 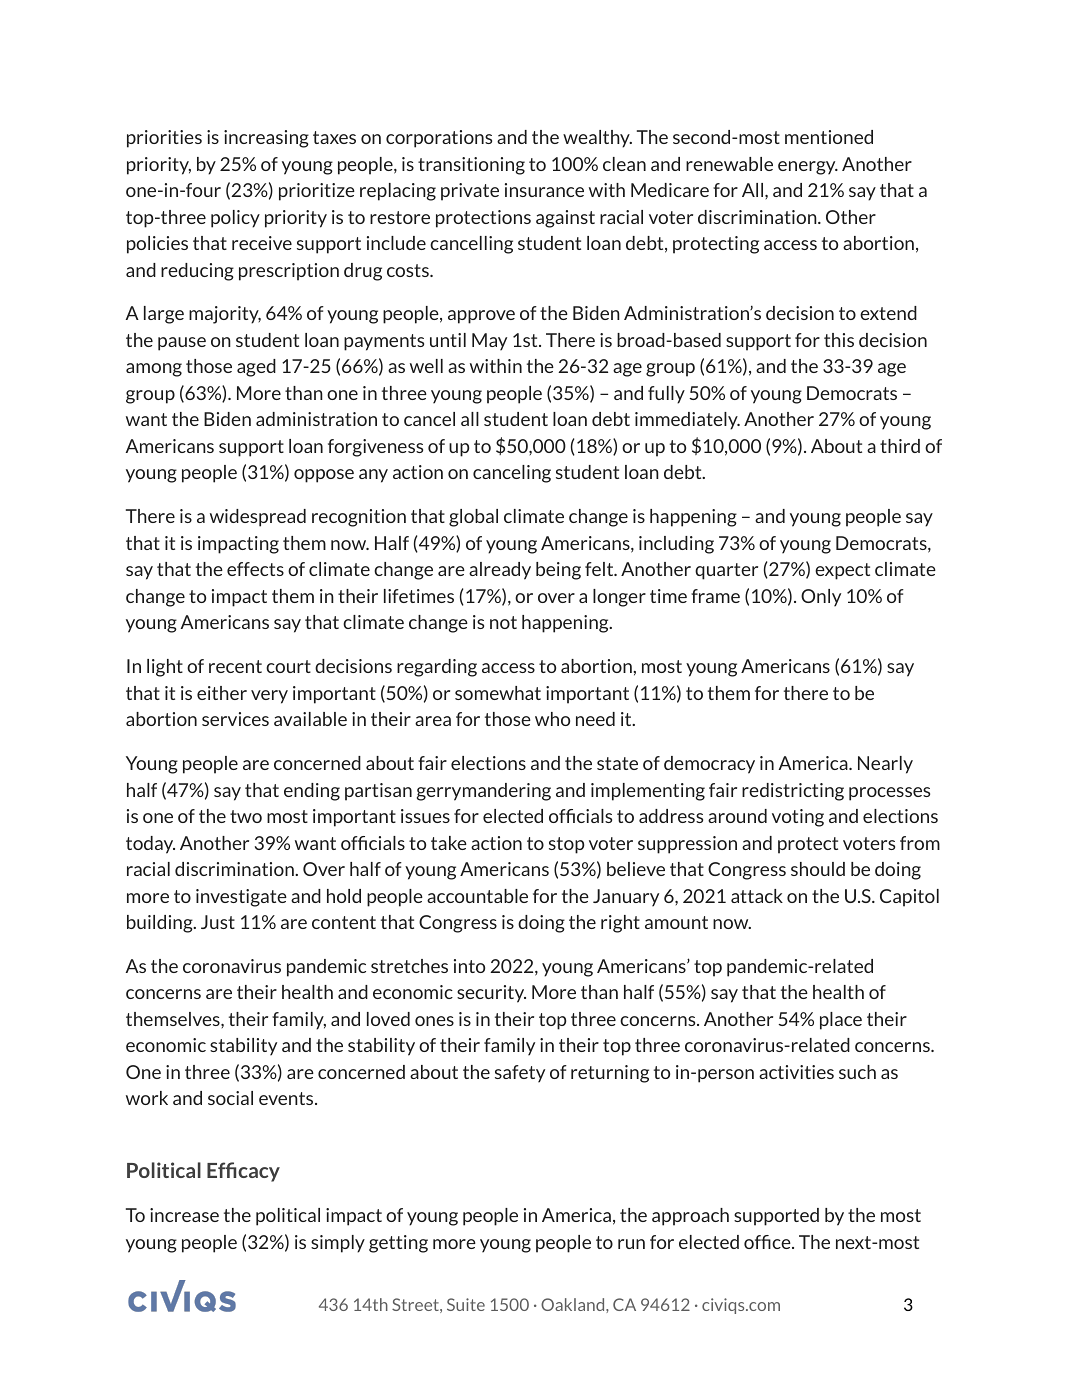 I want to click on insurance, so click(x=544, y=190).
